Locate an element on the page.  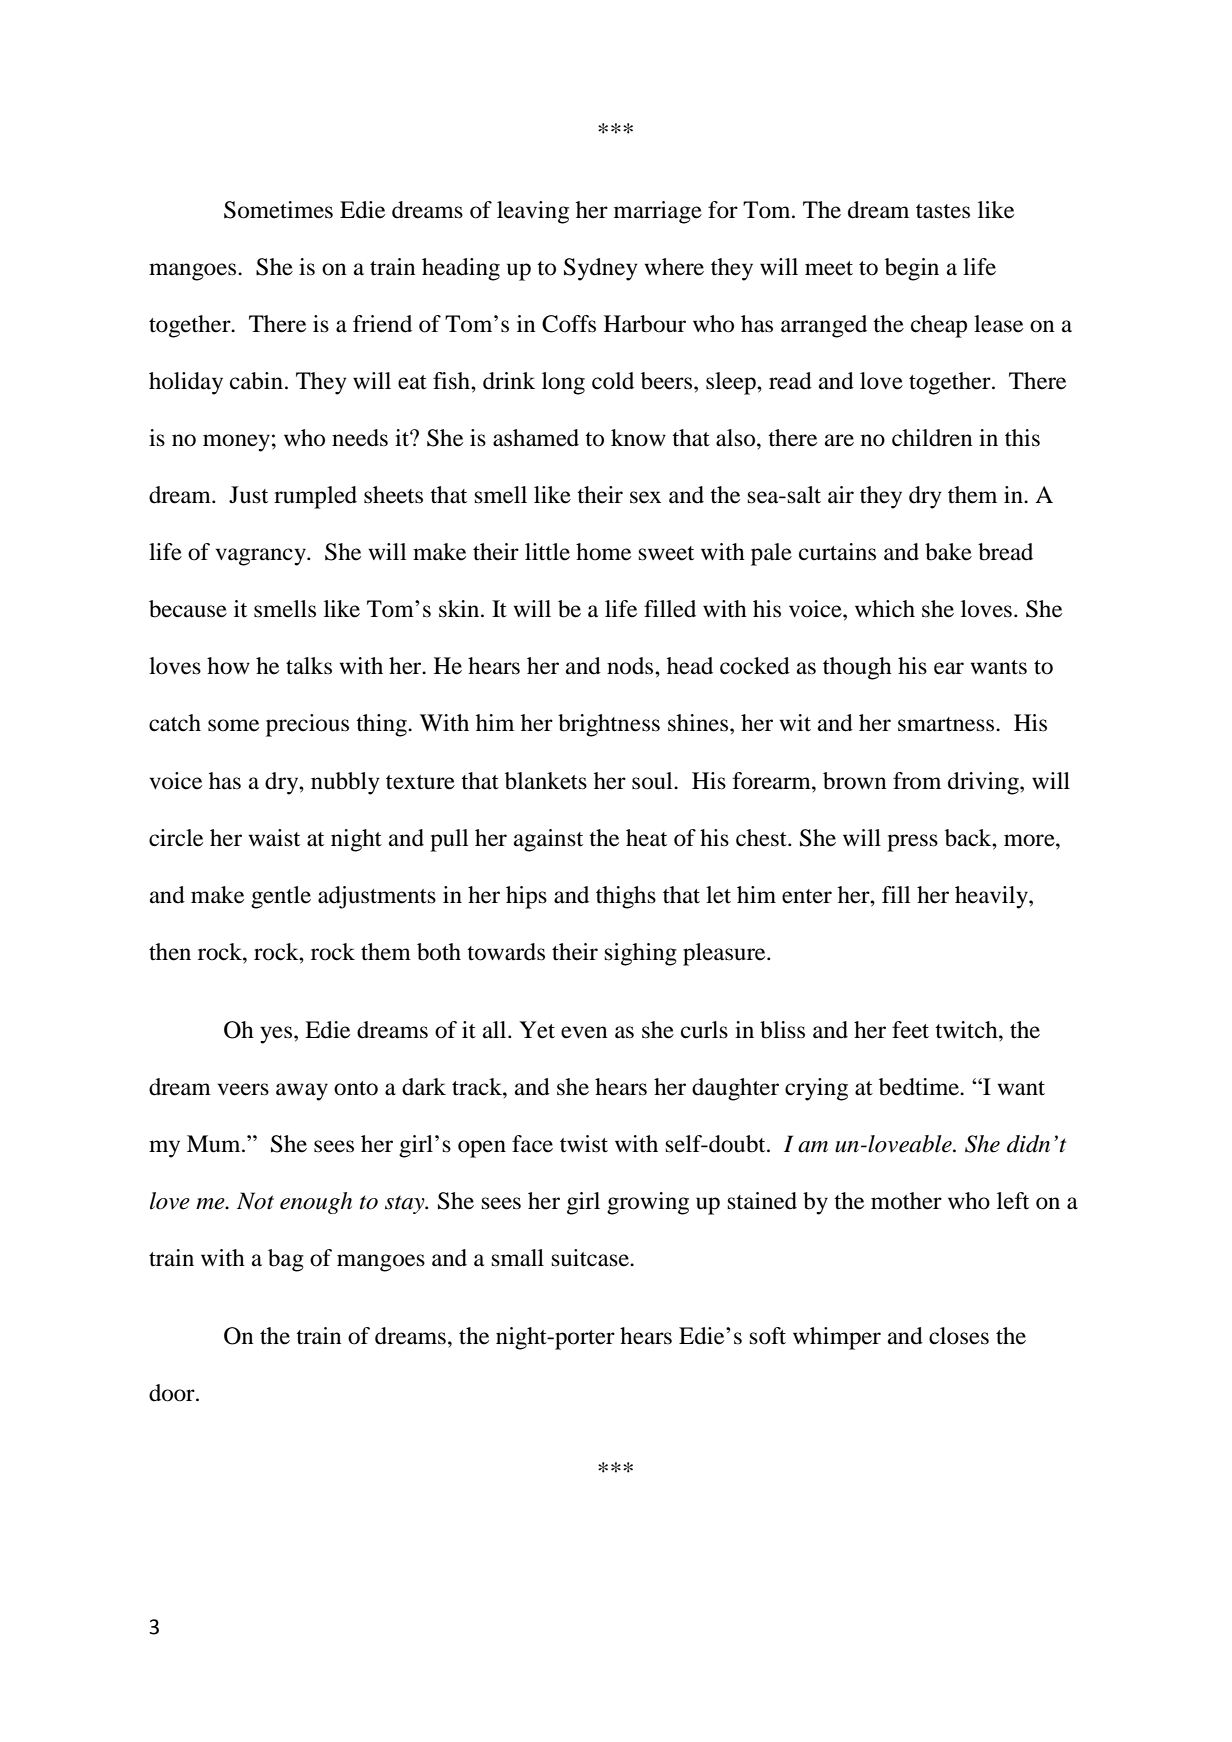
Sydney is located at coordinates (601, 269).
